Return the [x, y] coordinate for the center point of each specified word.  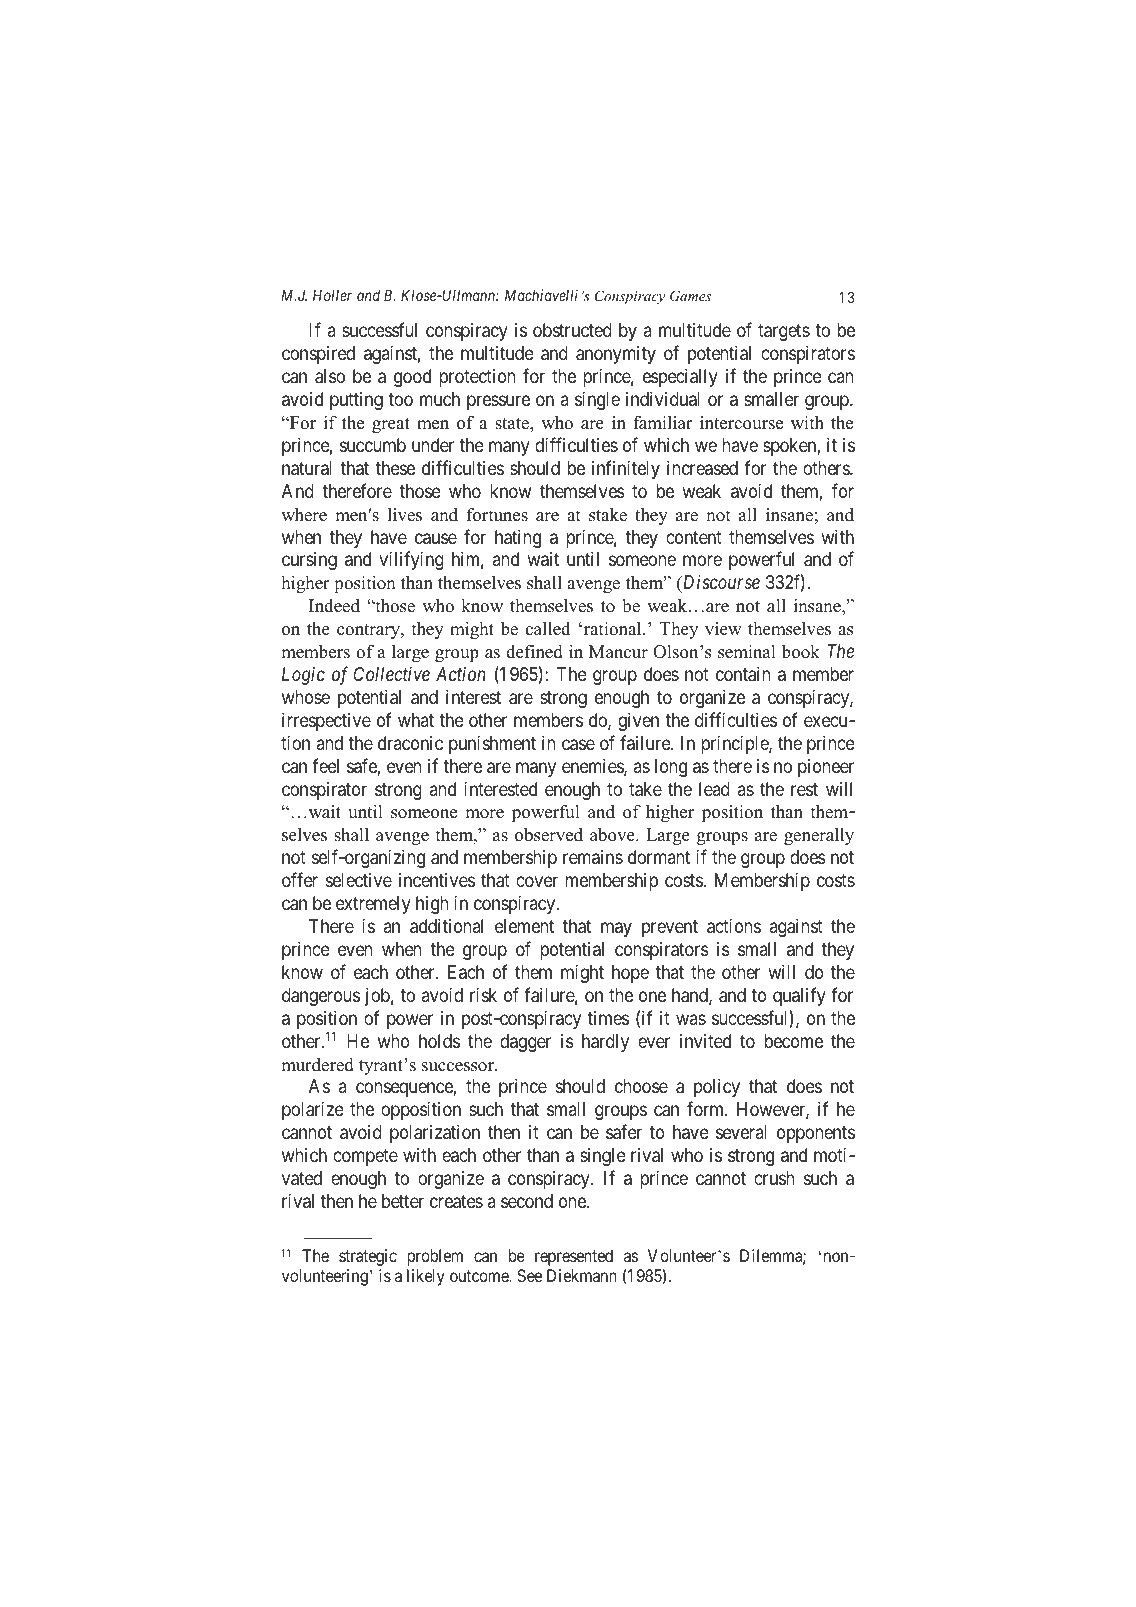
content [694, 537]
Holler [332, 295]
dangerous [321, 997]
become [794, 1041]
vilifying [411, 560]
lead [714, 789]
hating [518, 539]
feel [325, 765]
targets [784, 332]
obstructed [572, 330]
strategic [368, 1257]
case [578, 745]
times [608, 1018]
